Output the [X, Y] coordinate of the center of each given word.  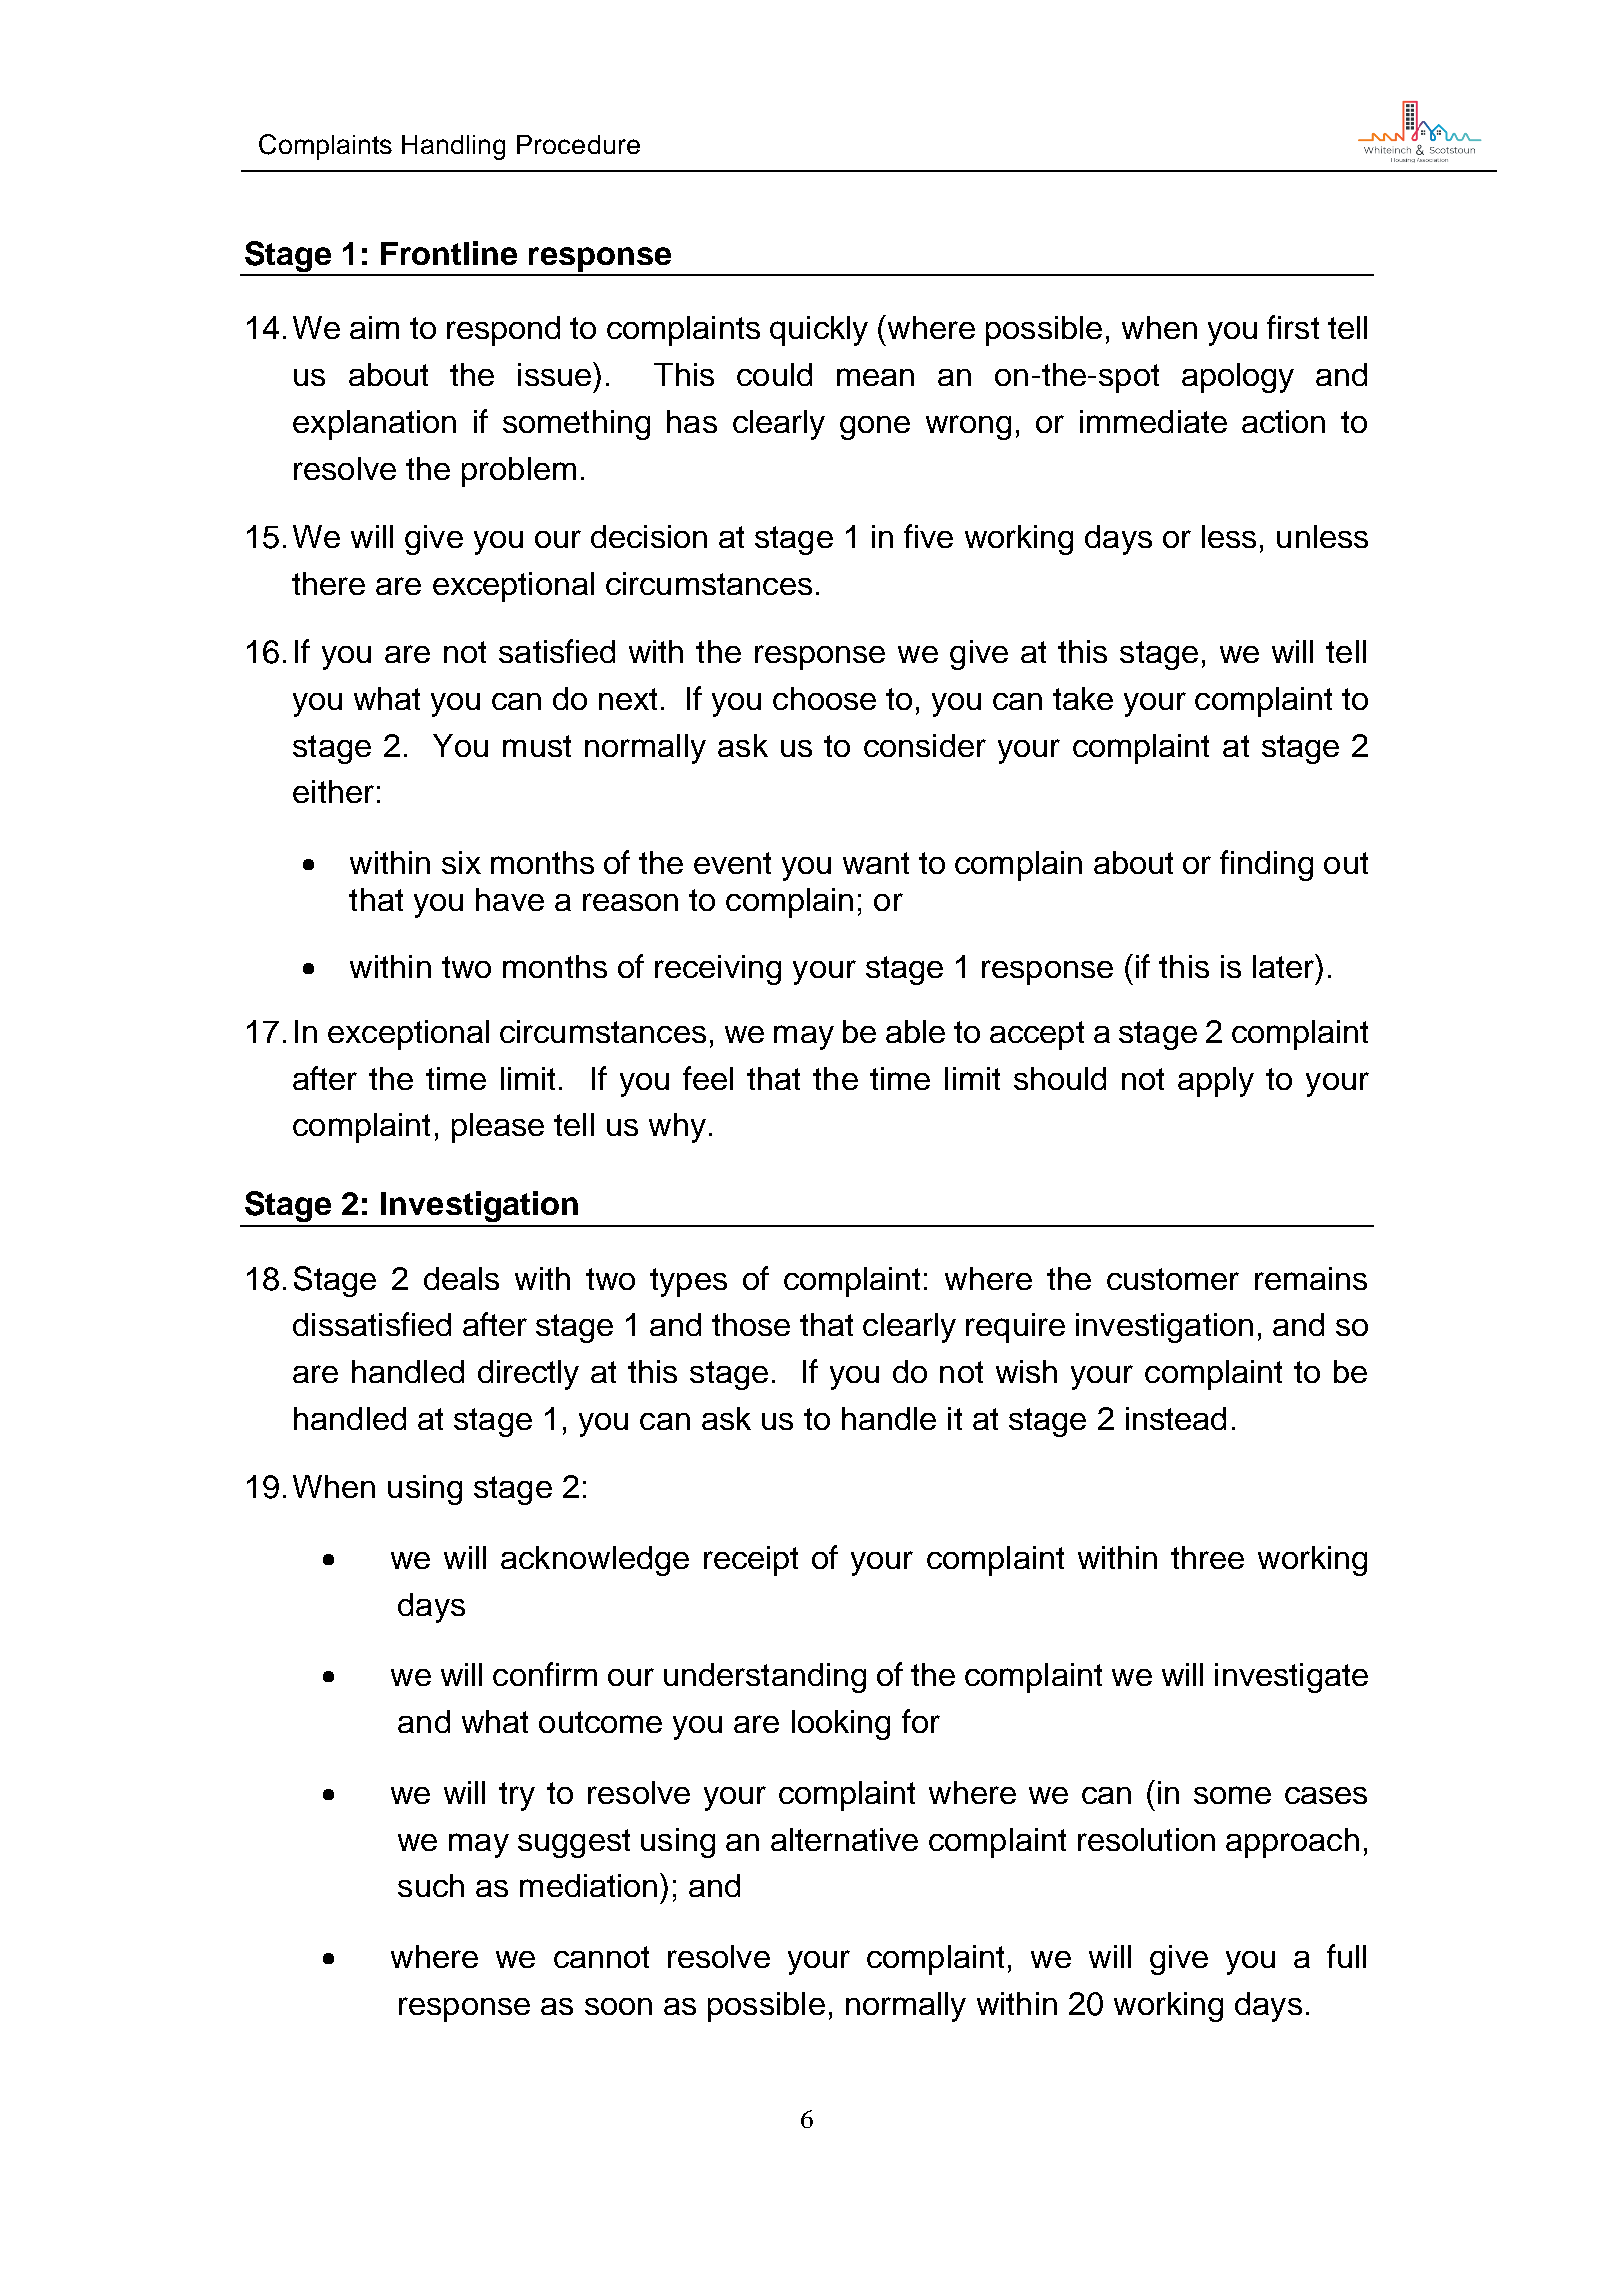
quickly [819, 331]
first [1293, 327]
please [498, 1128]
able [915, 1031]
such [431, 1885]
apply [1216, 1082]
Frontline [449, 253]
